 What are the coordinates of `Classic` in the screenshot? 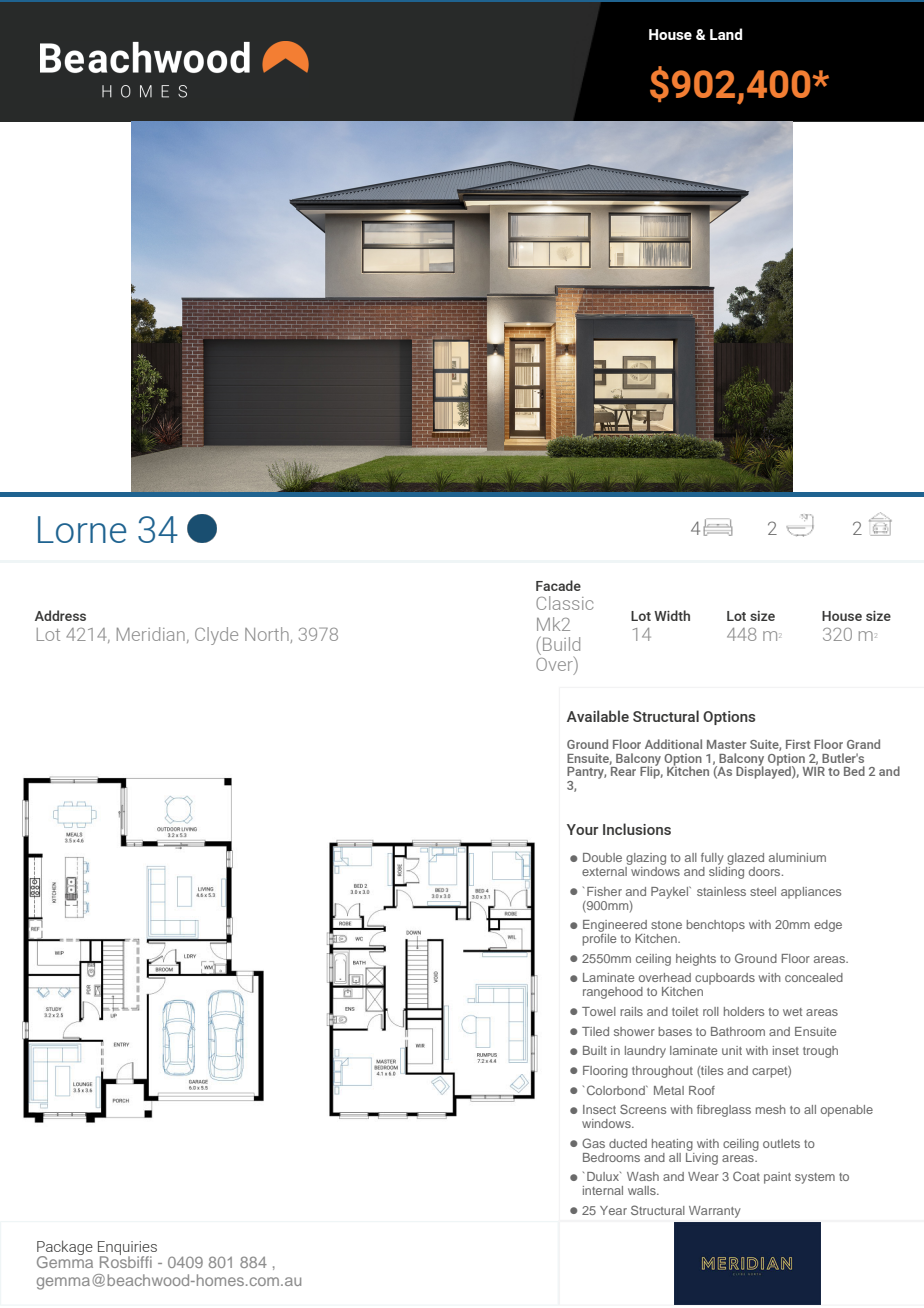 It's located at (564, 603).
